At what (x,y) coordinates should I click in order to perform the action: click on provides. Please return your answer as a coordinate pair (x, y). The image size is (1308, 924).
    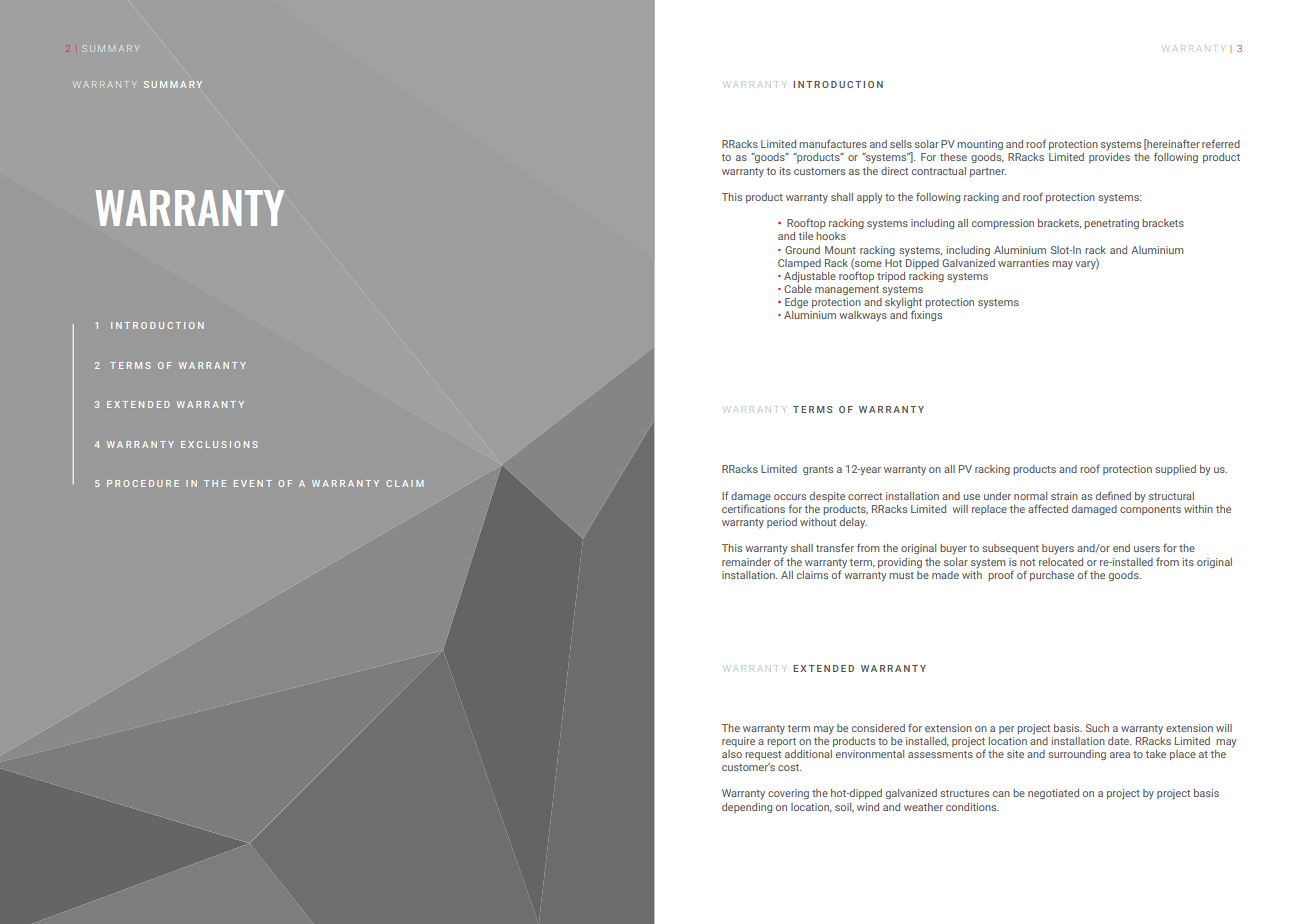
    Looking at the image, I should click on (1109, 158).
